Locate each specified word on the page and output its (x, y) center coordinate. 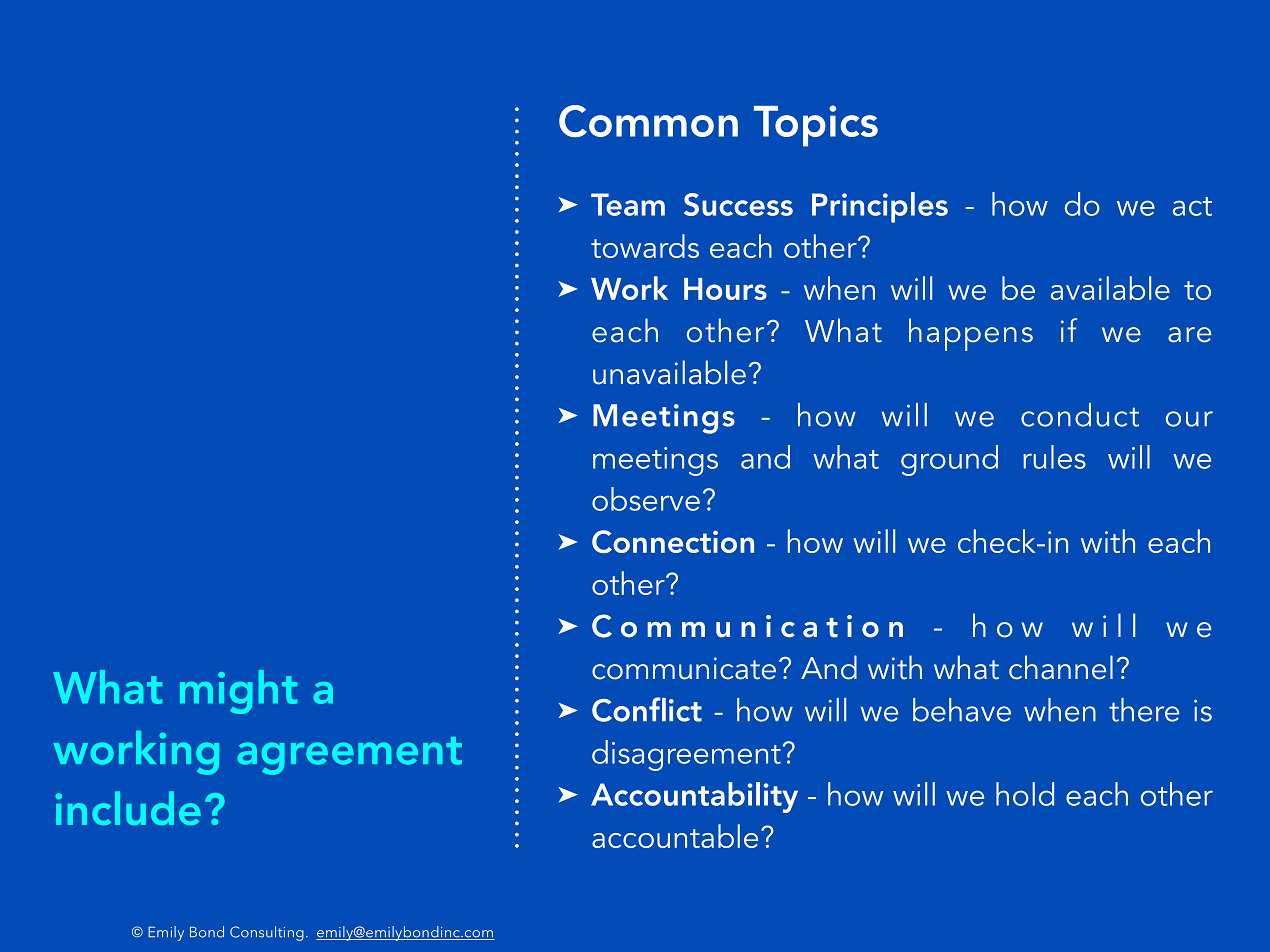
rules (1054, 457)
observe (646, 499)
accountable (675, 836)
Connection (673, 541)
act (1192, 206)
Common (648, 121)
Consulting (267, 933)
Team (628, 204)
